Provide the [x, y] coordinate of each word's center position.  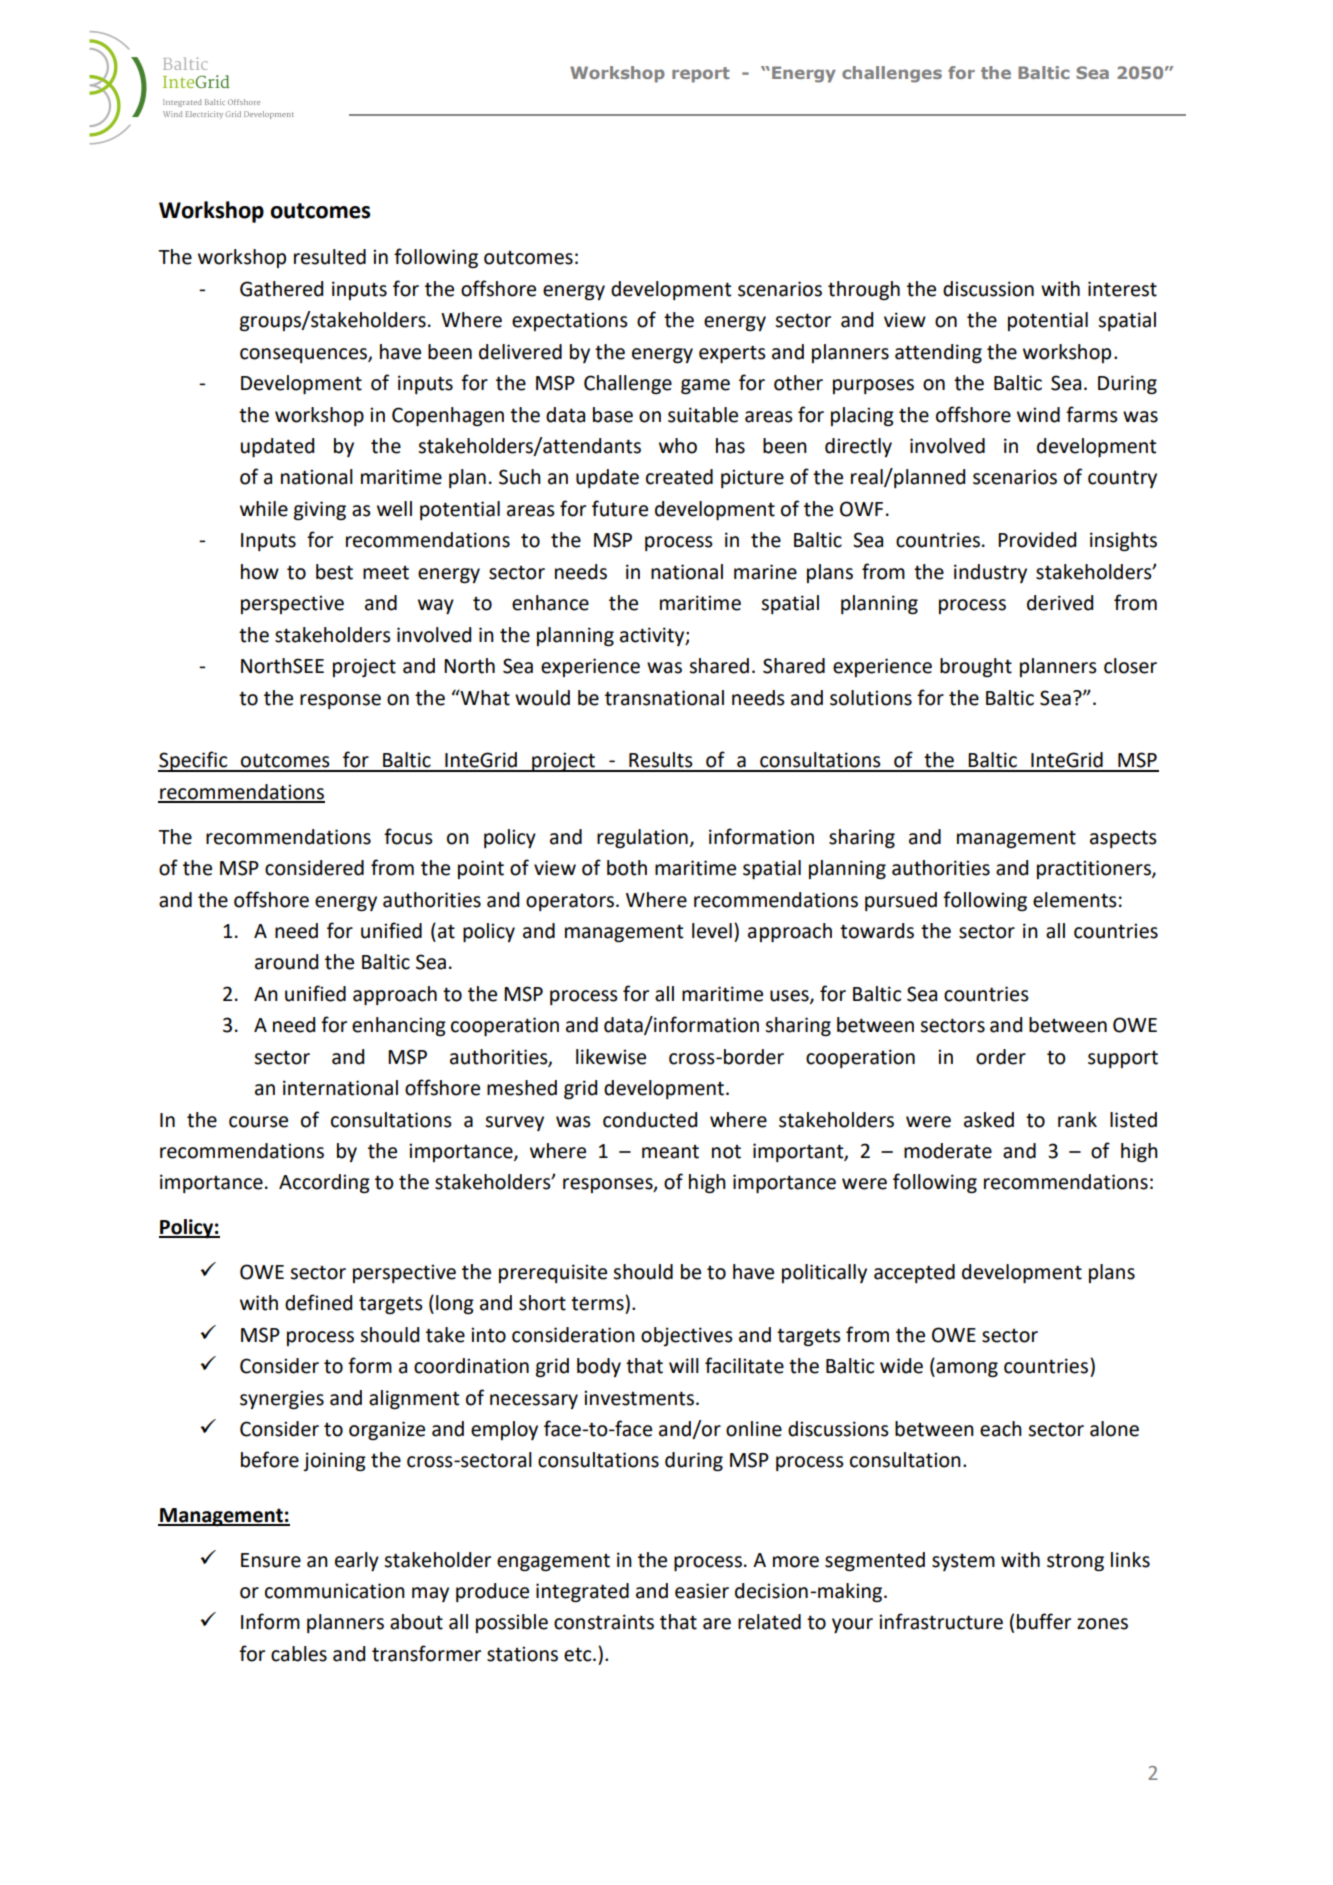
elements [1075, 900]
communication [335, 1591]
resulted [330, 257]
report [700, 75]
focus [408, 836]
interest [1122, 289]
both [627, 868]
